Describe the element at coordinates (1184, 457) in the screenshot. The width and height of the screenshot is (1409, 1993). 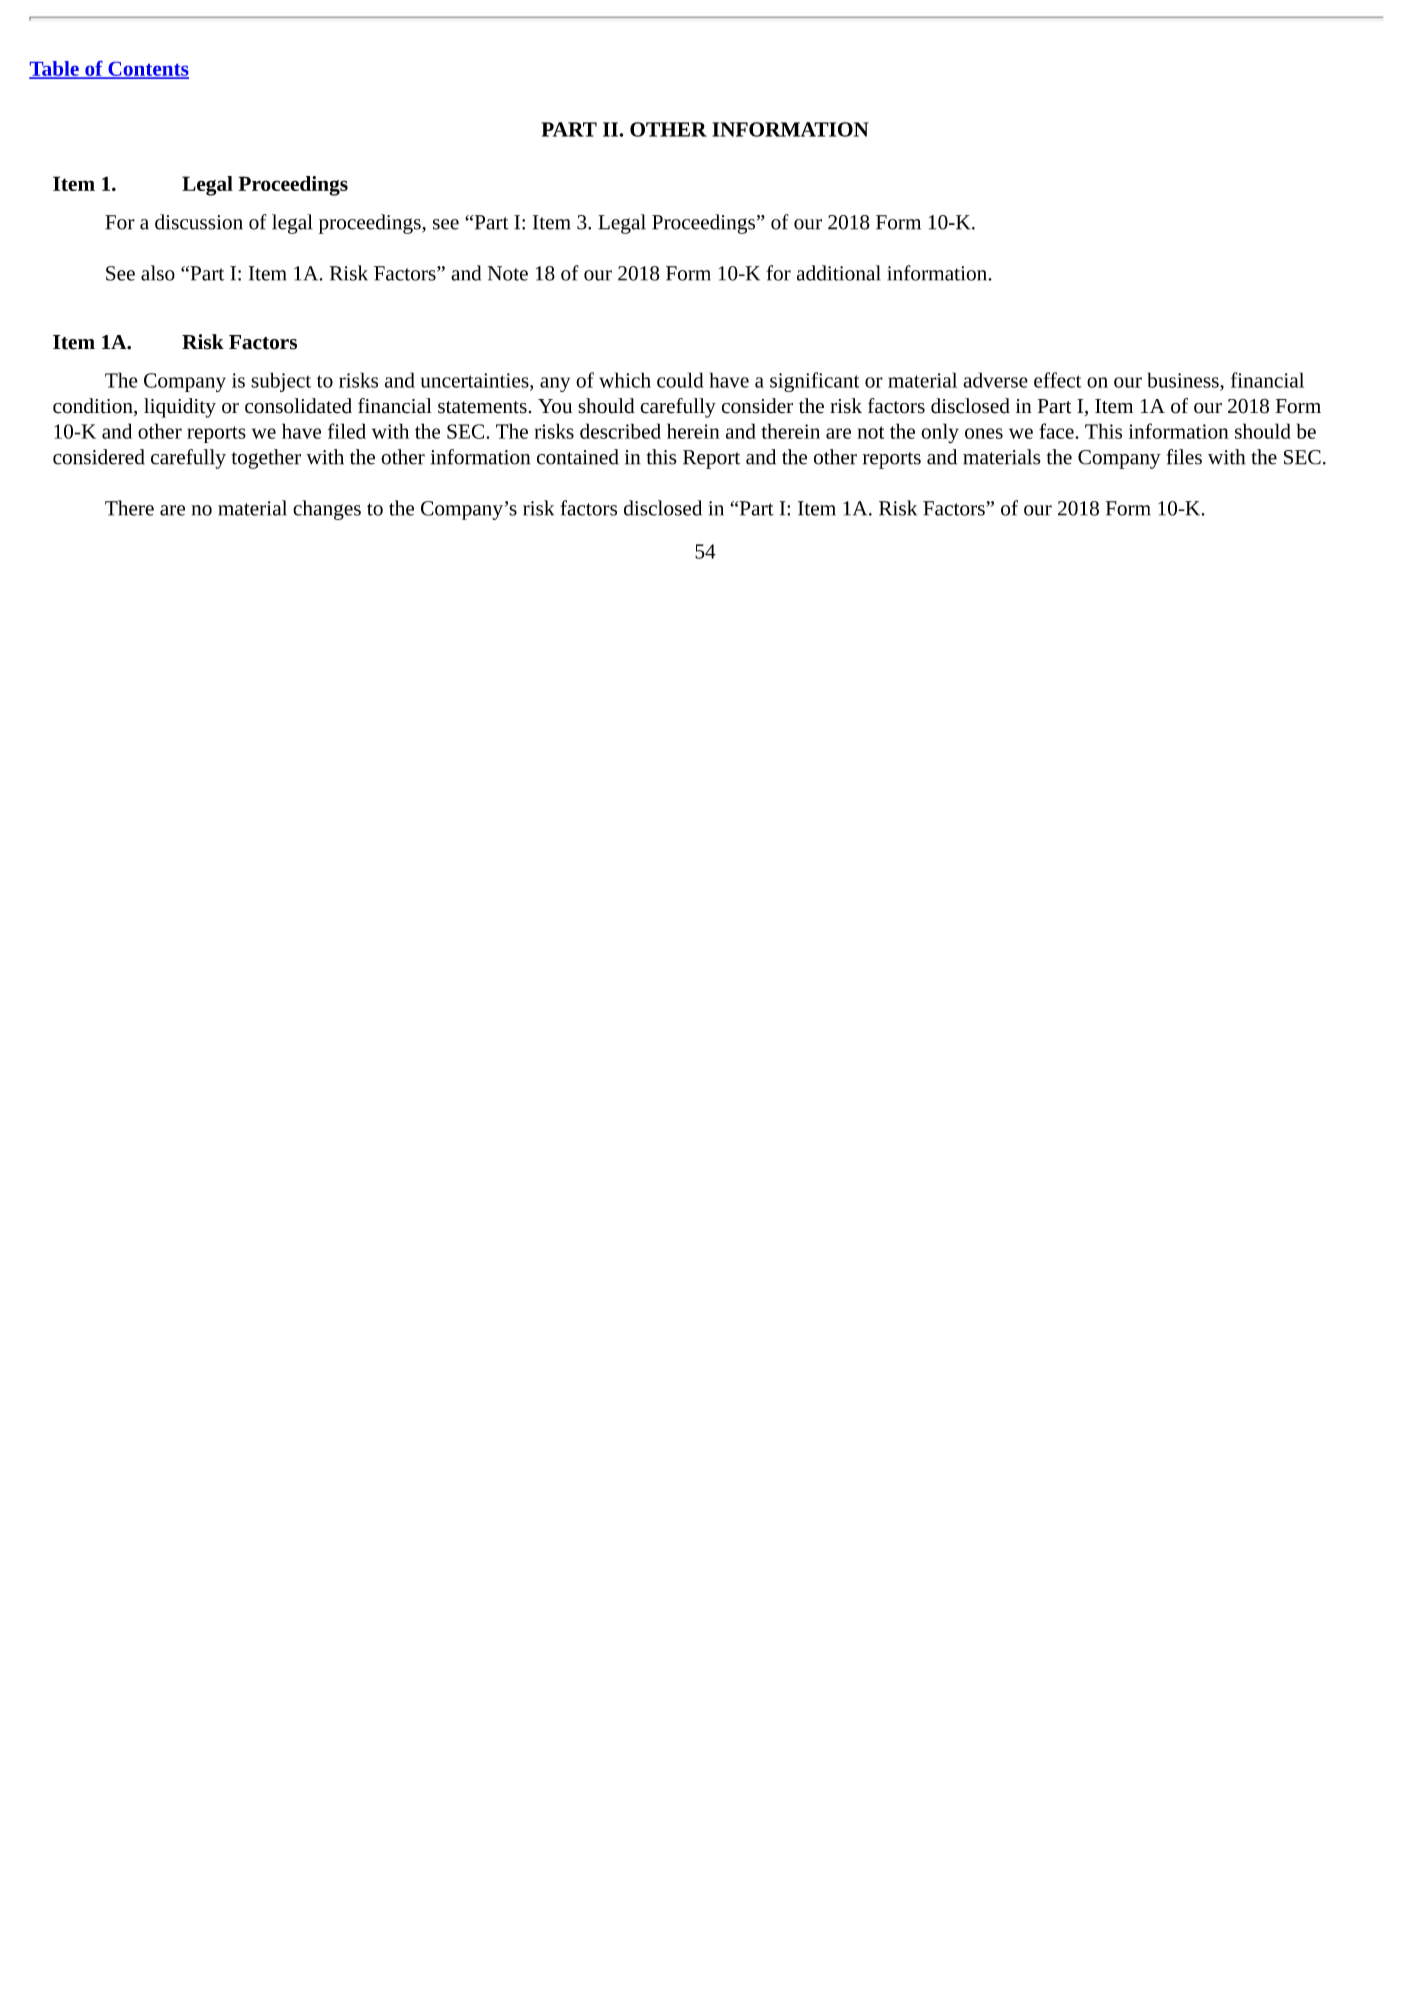
I see `files` at that location.
